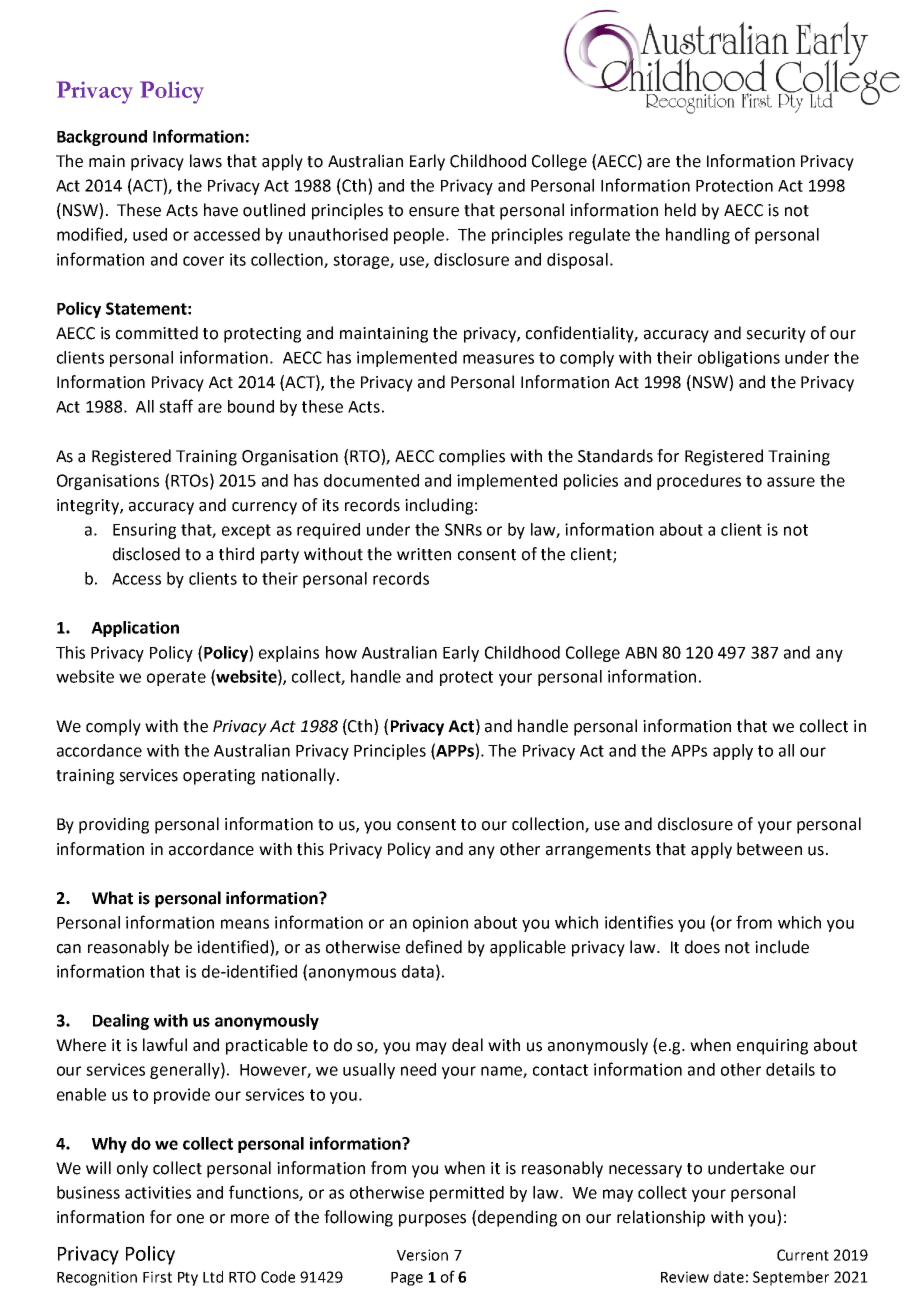  I want to click on laws, so click(206, 161).
